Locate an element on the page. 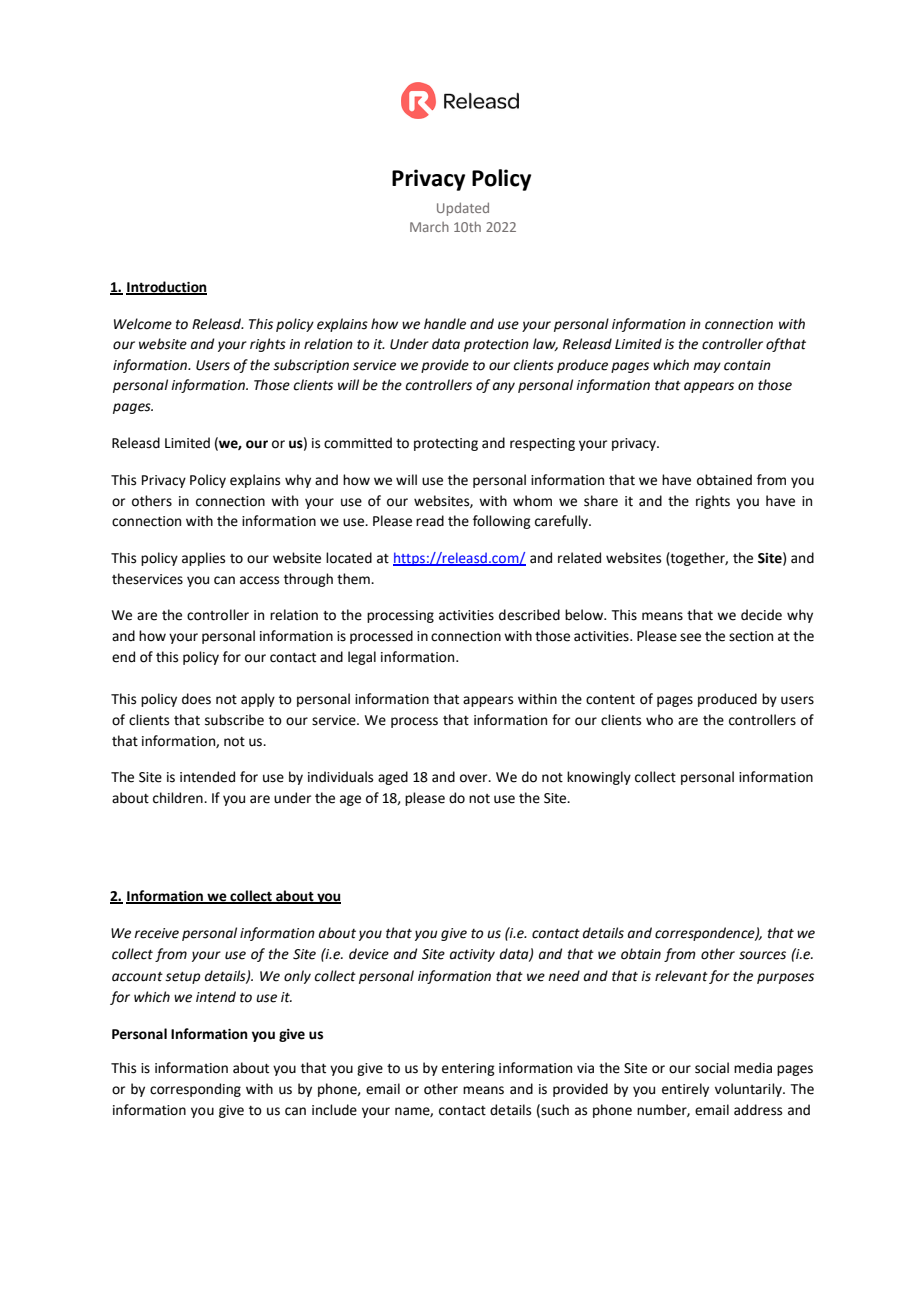 Image resolution: width=924 pixels, height=1308 pixels. children is located at coordinates (179, 798).
